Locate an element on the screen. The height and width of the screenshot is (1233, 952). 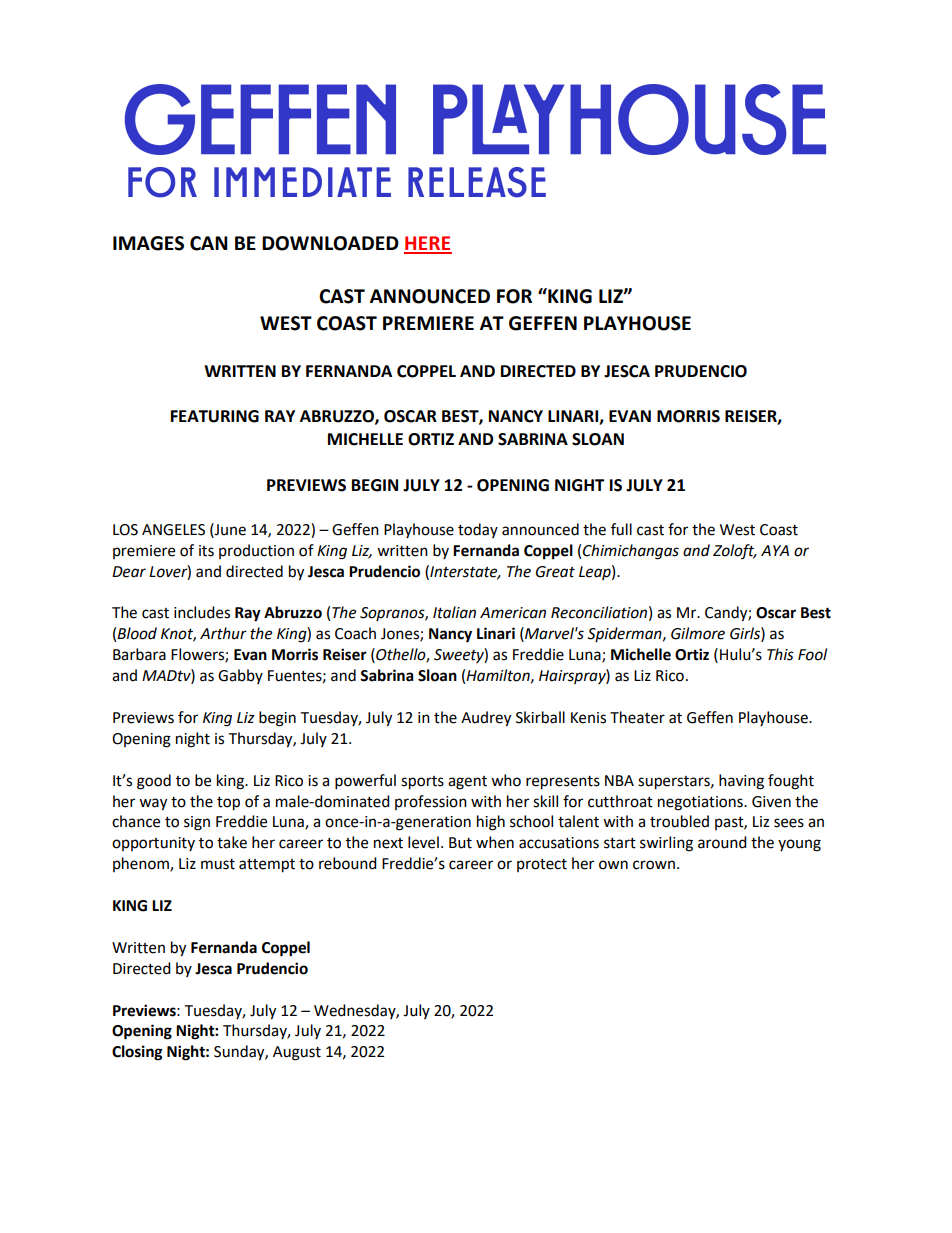
IMAGES is located at coordinates (148, 243).
